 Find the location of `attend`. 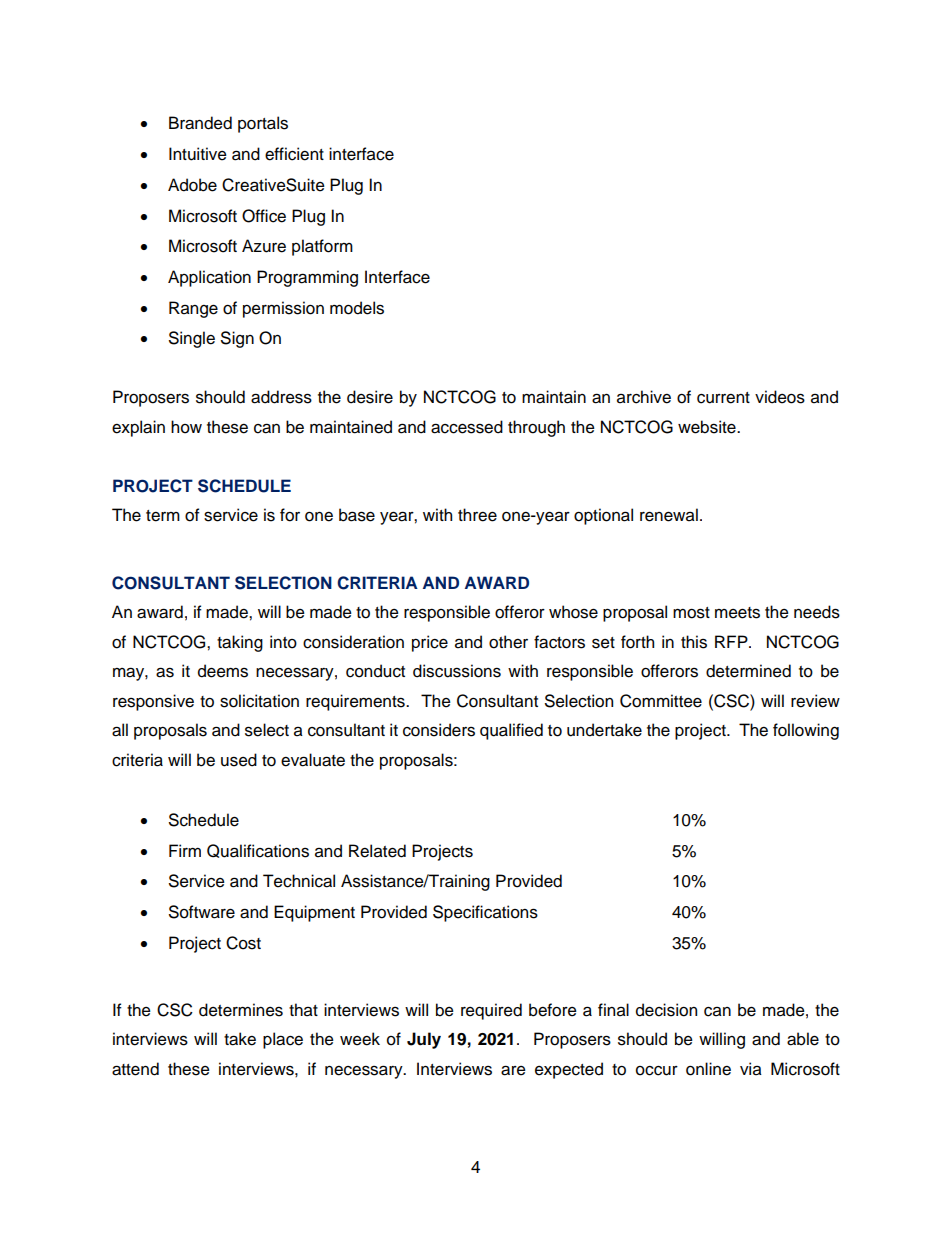

attend is located at coordinates (135, 1069).
